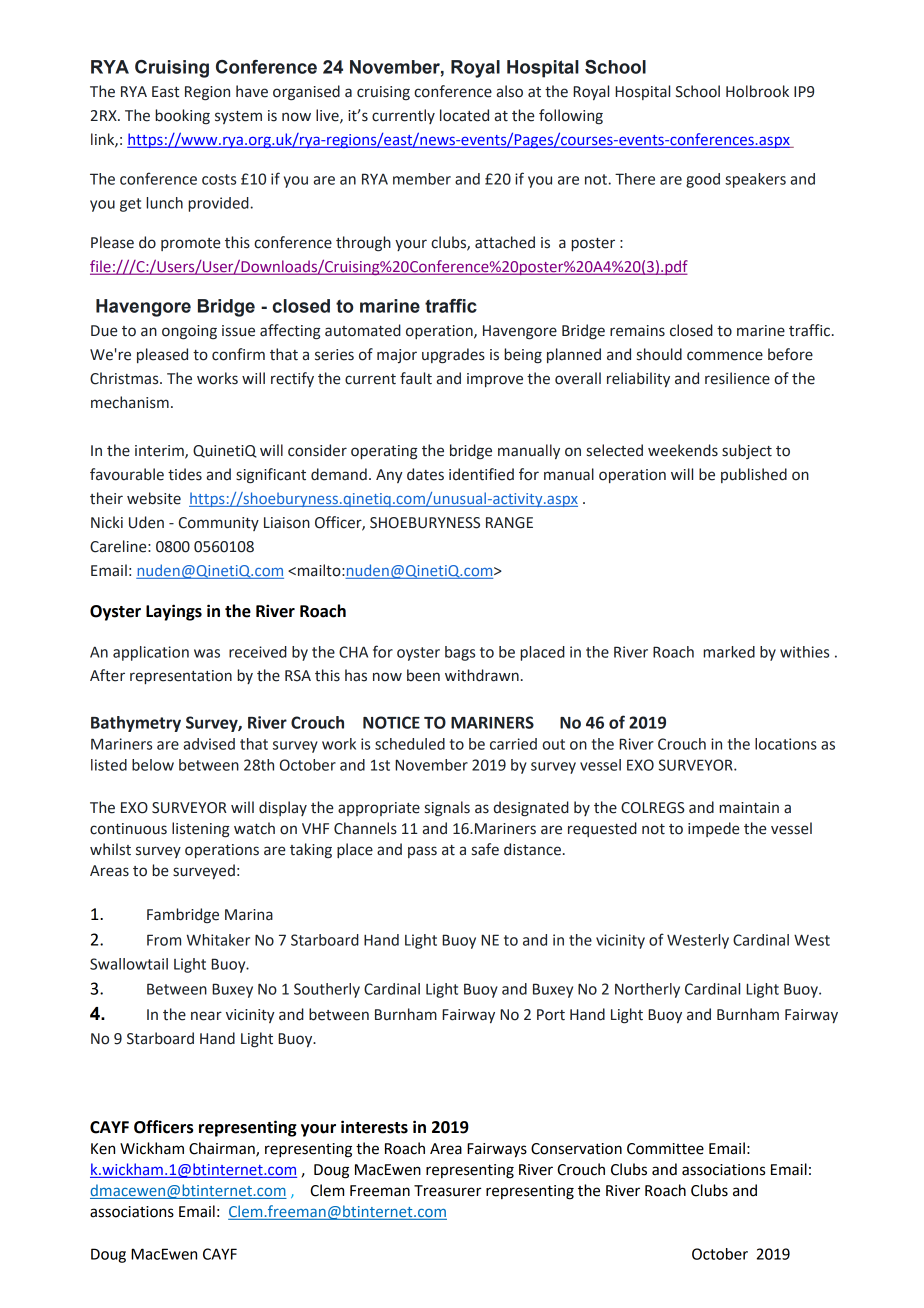 The width and height of the screenshot is (924, 1308). What do you see at coordinates (209, 744) in the screenshot?
I see `advised` at bounding box center [209, 744].
